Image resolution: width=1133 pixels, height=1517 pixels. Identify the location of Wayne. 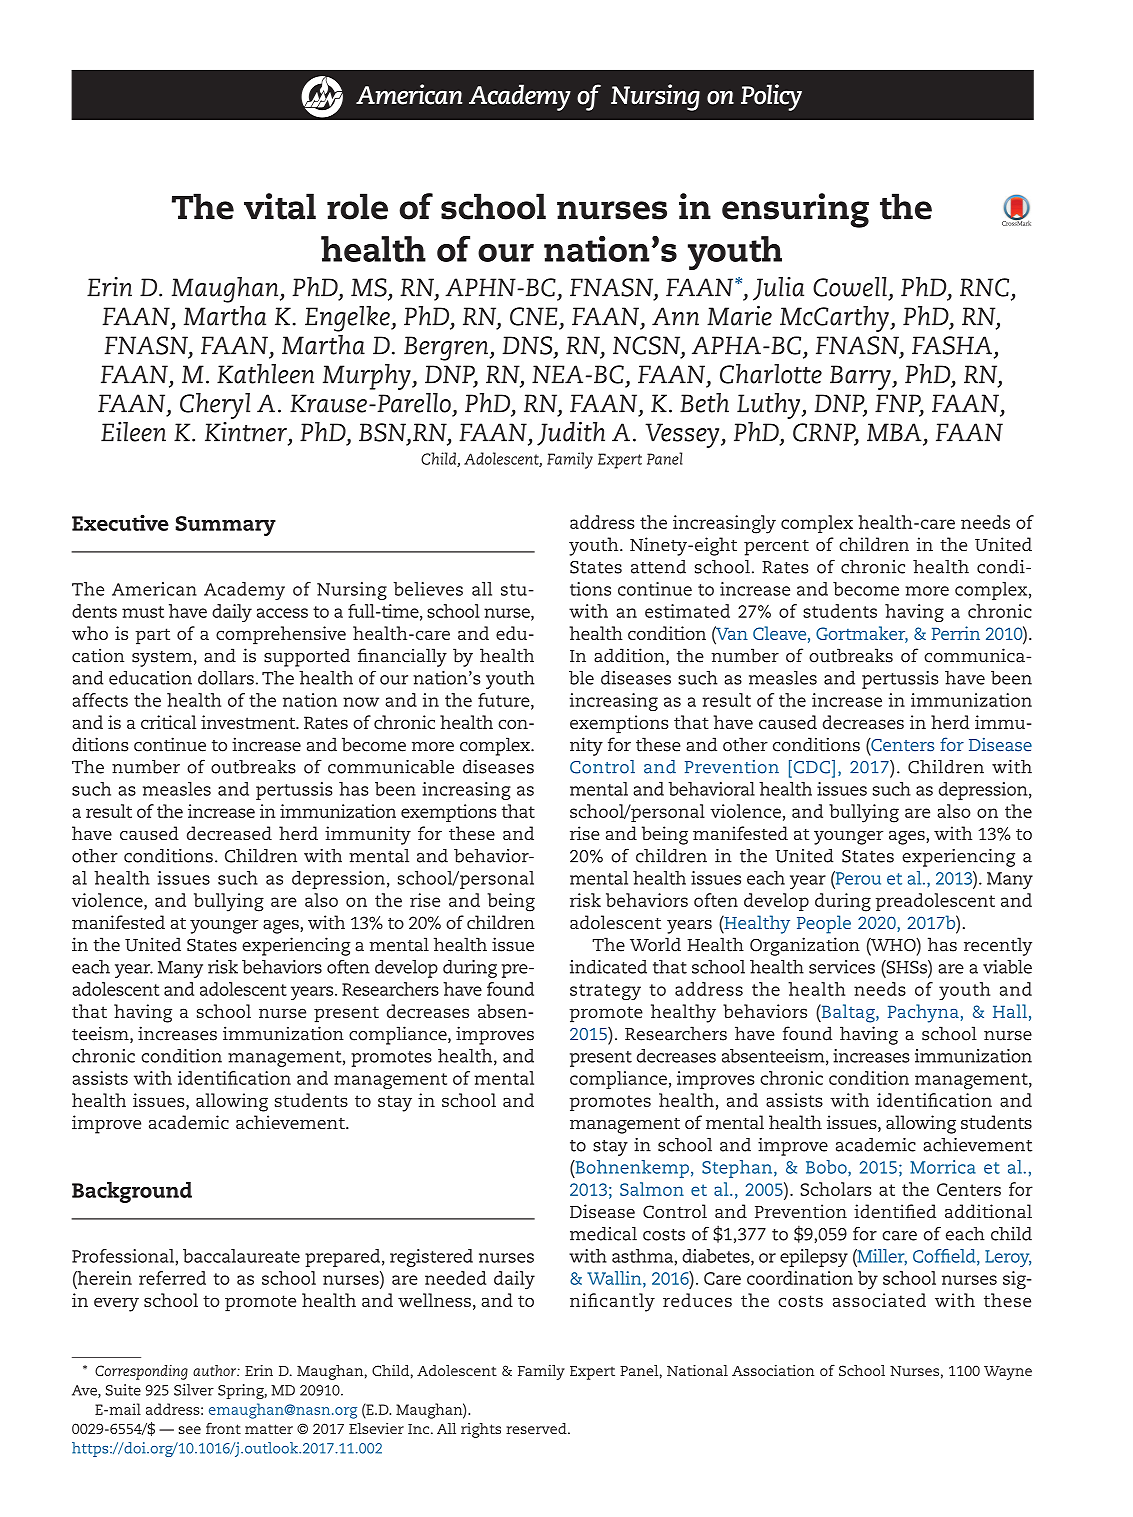
(1008, 1373).
